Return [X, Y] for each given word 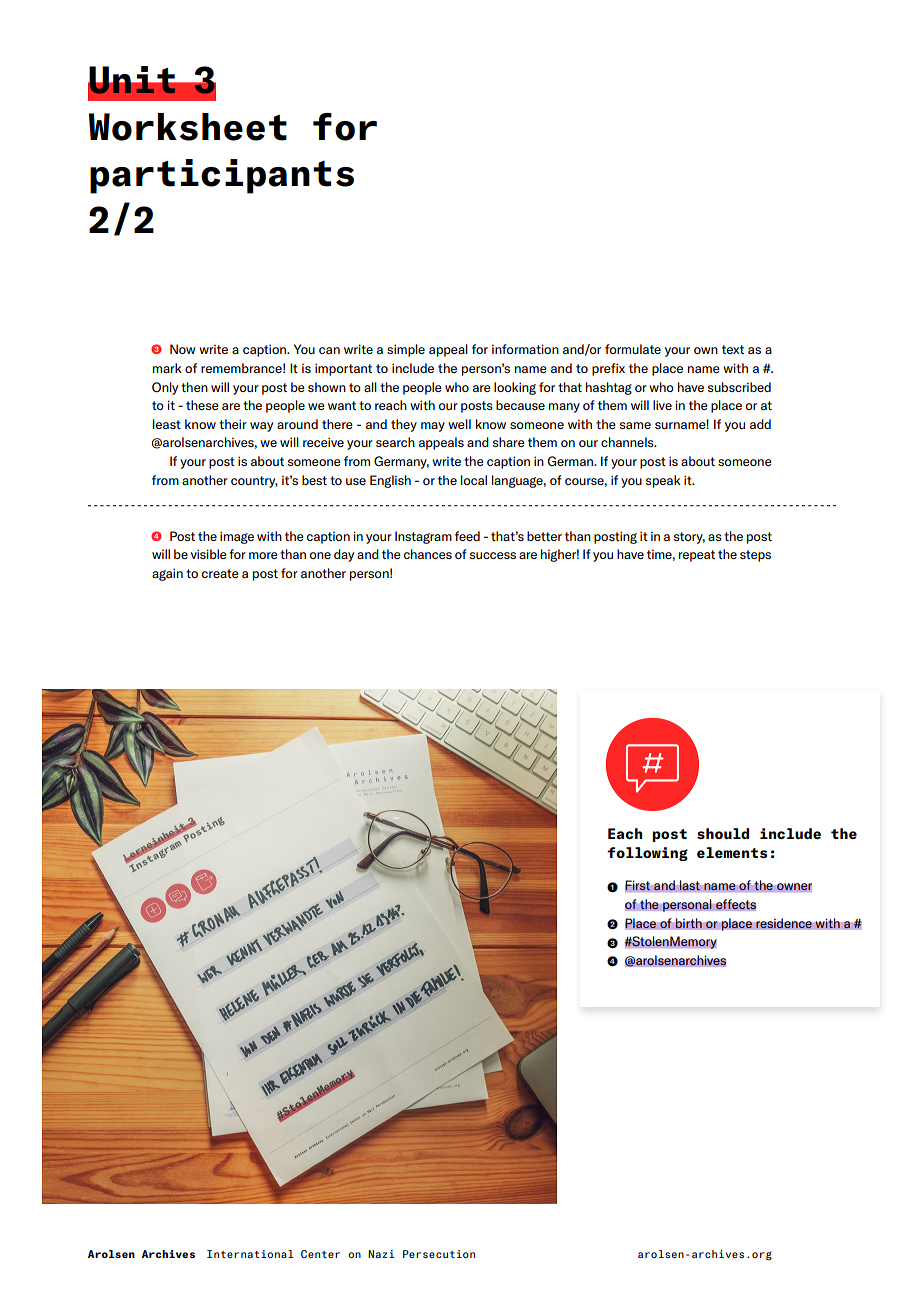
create [220, 573]
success [493, 555]
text [733, 349]
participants [222, 176]
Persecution [439, 1254]
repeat [697, 556]
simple [406, 350]
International [250, 1254]
